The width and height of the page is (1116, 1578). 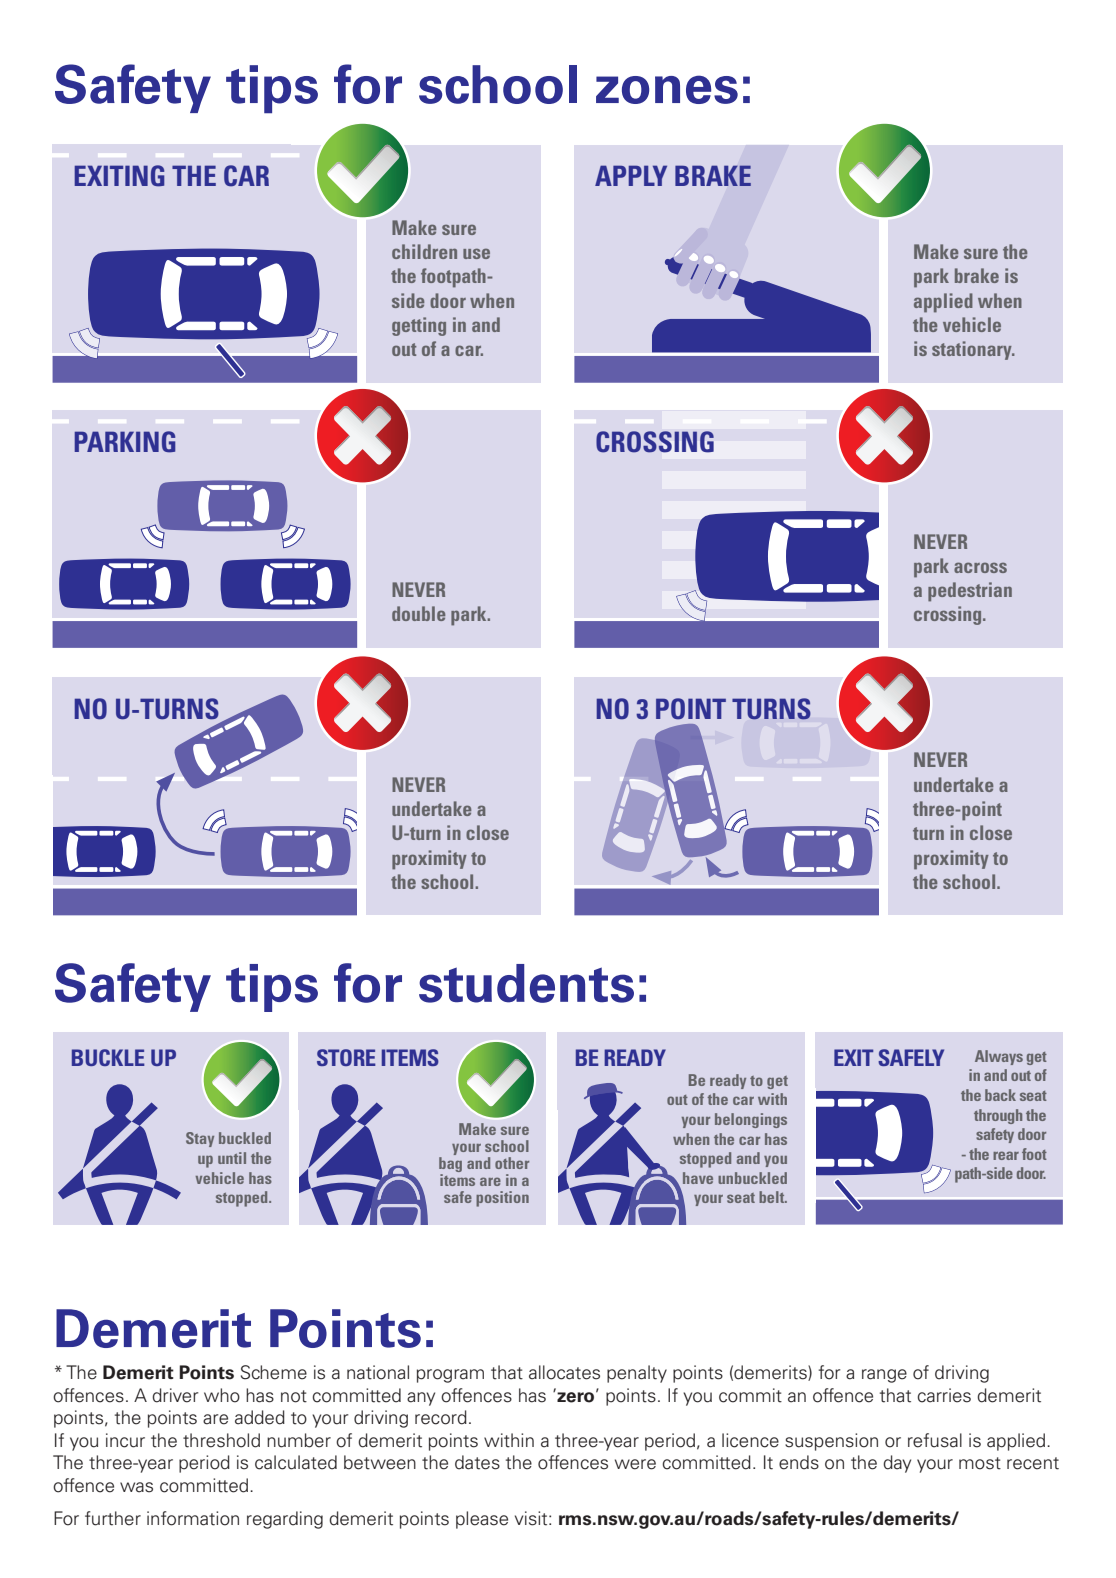 I want to click on were, so click(x=635, y=1464).
